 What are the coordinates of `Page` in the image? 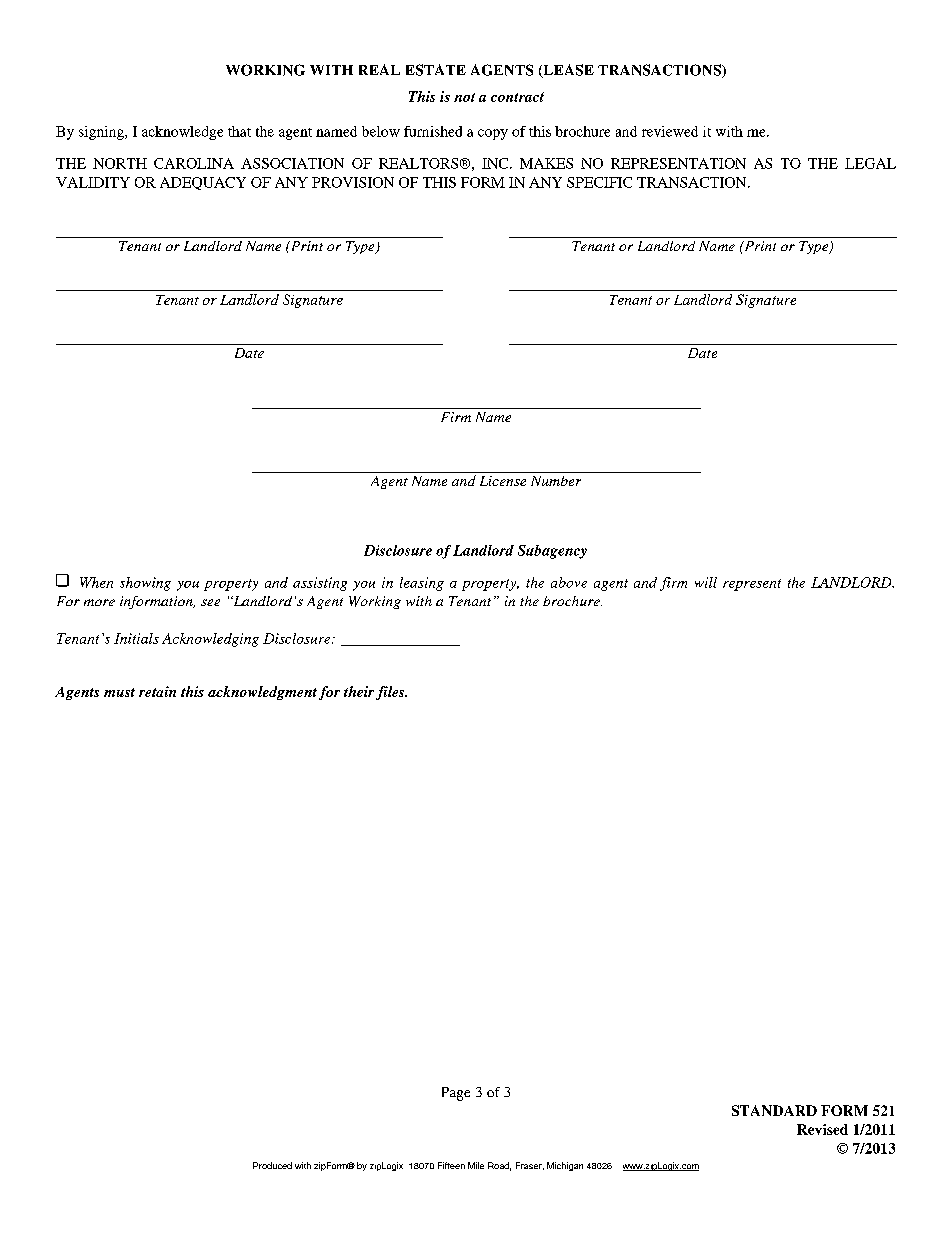 It's located at (456, 1094).
